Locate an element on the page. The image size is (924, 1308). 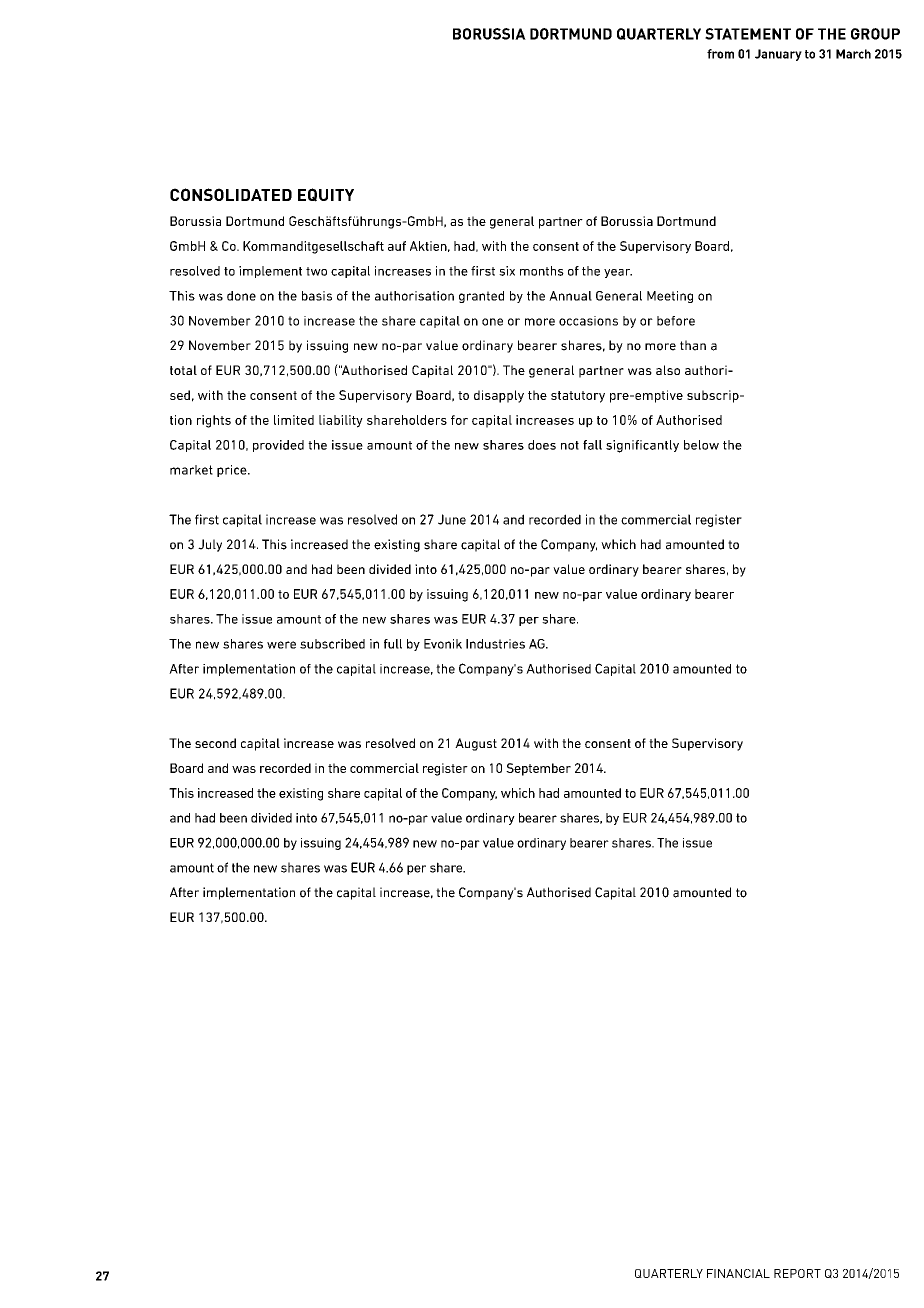
REPORT is located at coordinates (797, 1273).
